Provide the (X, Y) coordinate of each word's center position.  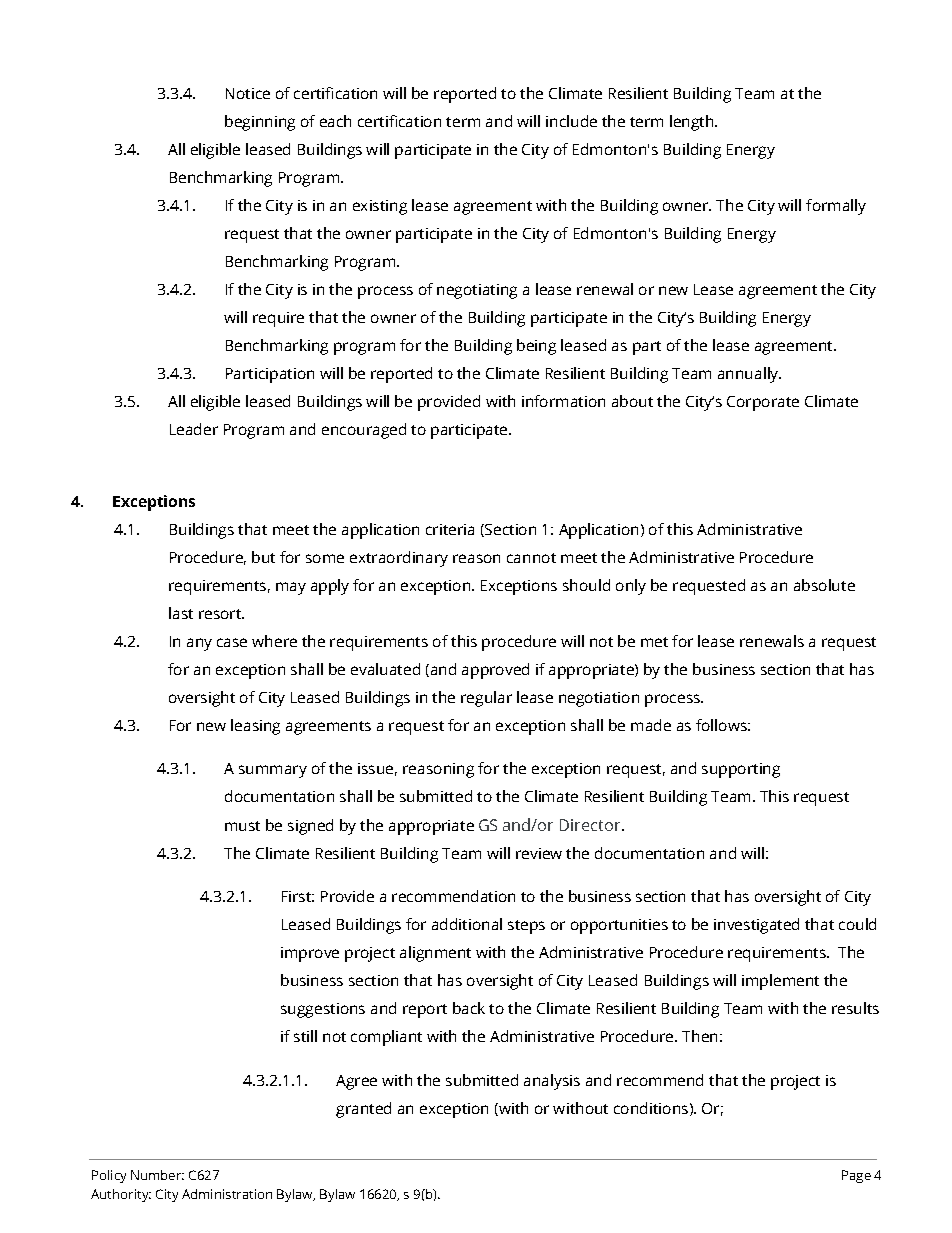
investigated (756, 926)
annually (749, 375)
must (242, 826)
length (693, 123)
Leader (194, 429)
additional (467, 924)
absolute (824, 585)
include (571, 121)
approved (495, 671)
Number (157, 1175)
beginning (260, 123)
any (199, 644)
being (536, 347)
